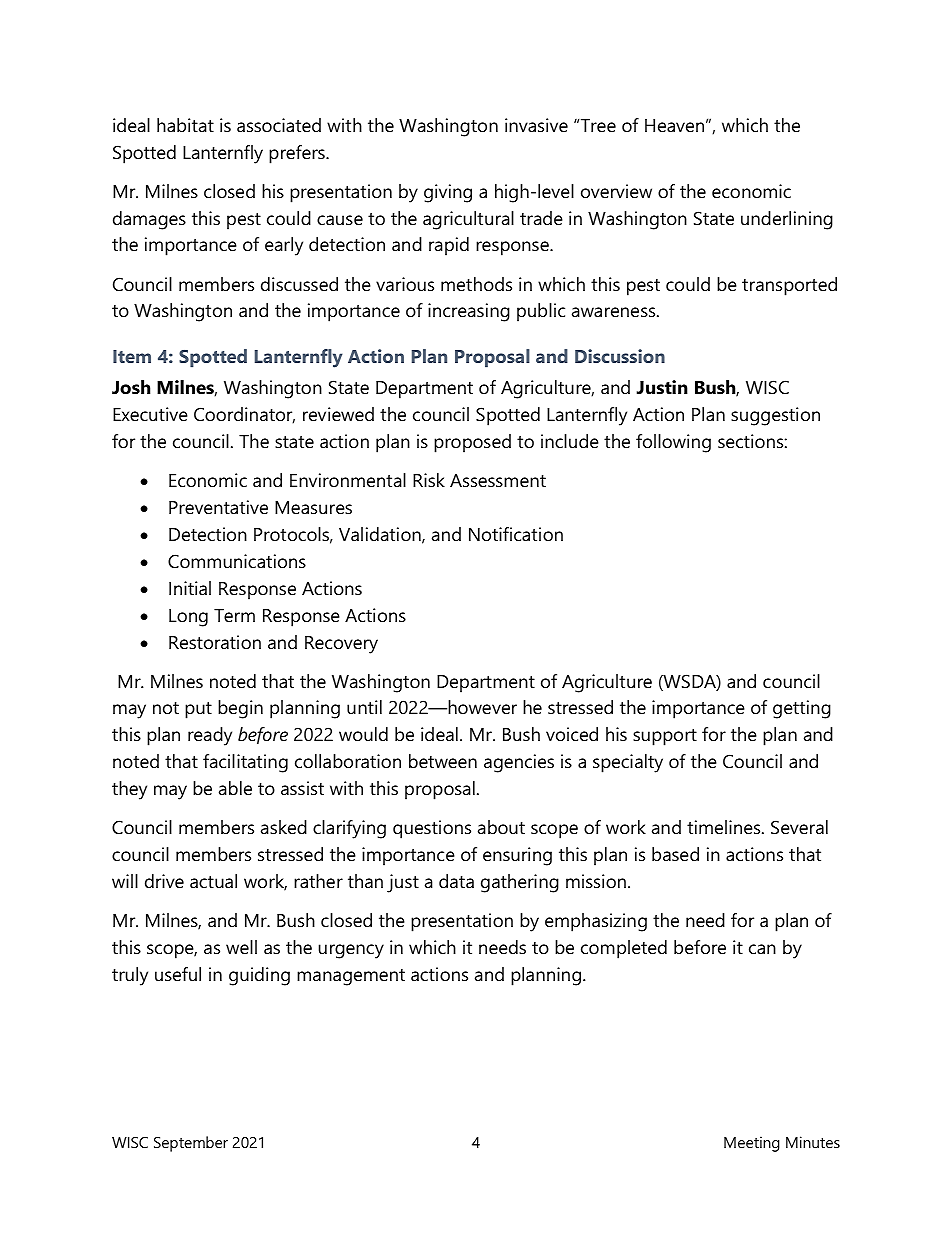  What do you see at coordinates (787, 220) in the document?
I see `underlining` at bounding box center [787, 220].
